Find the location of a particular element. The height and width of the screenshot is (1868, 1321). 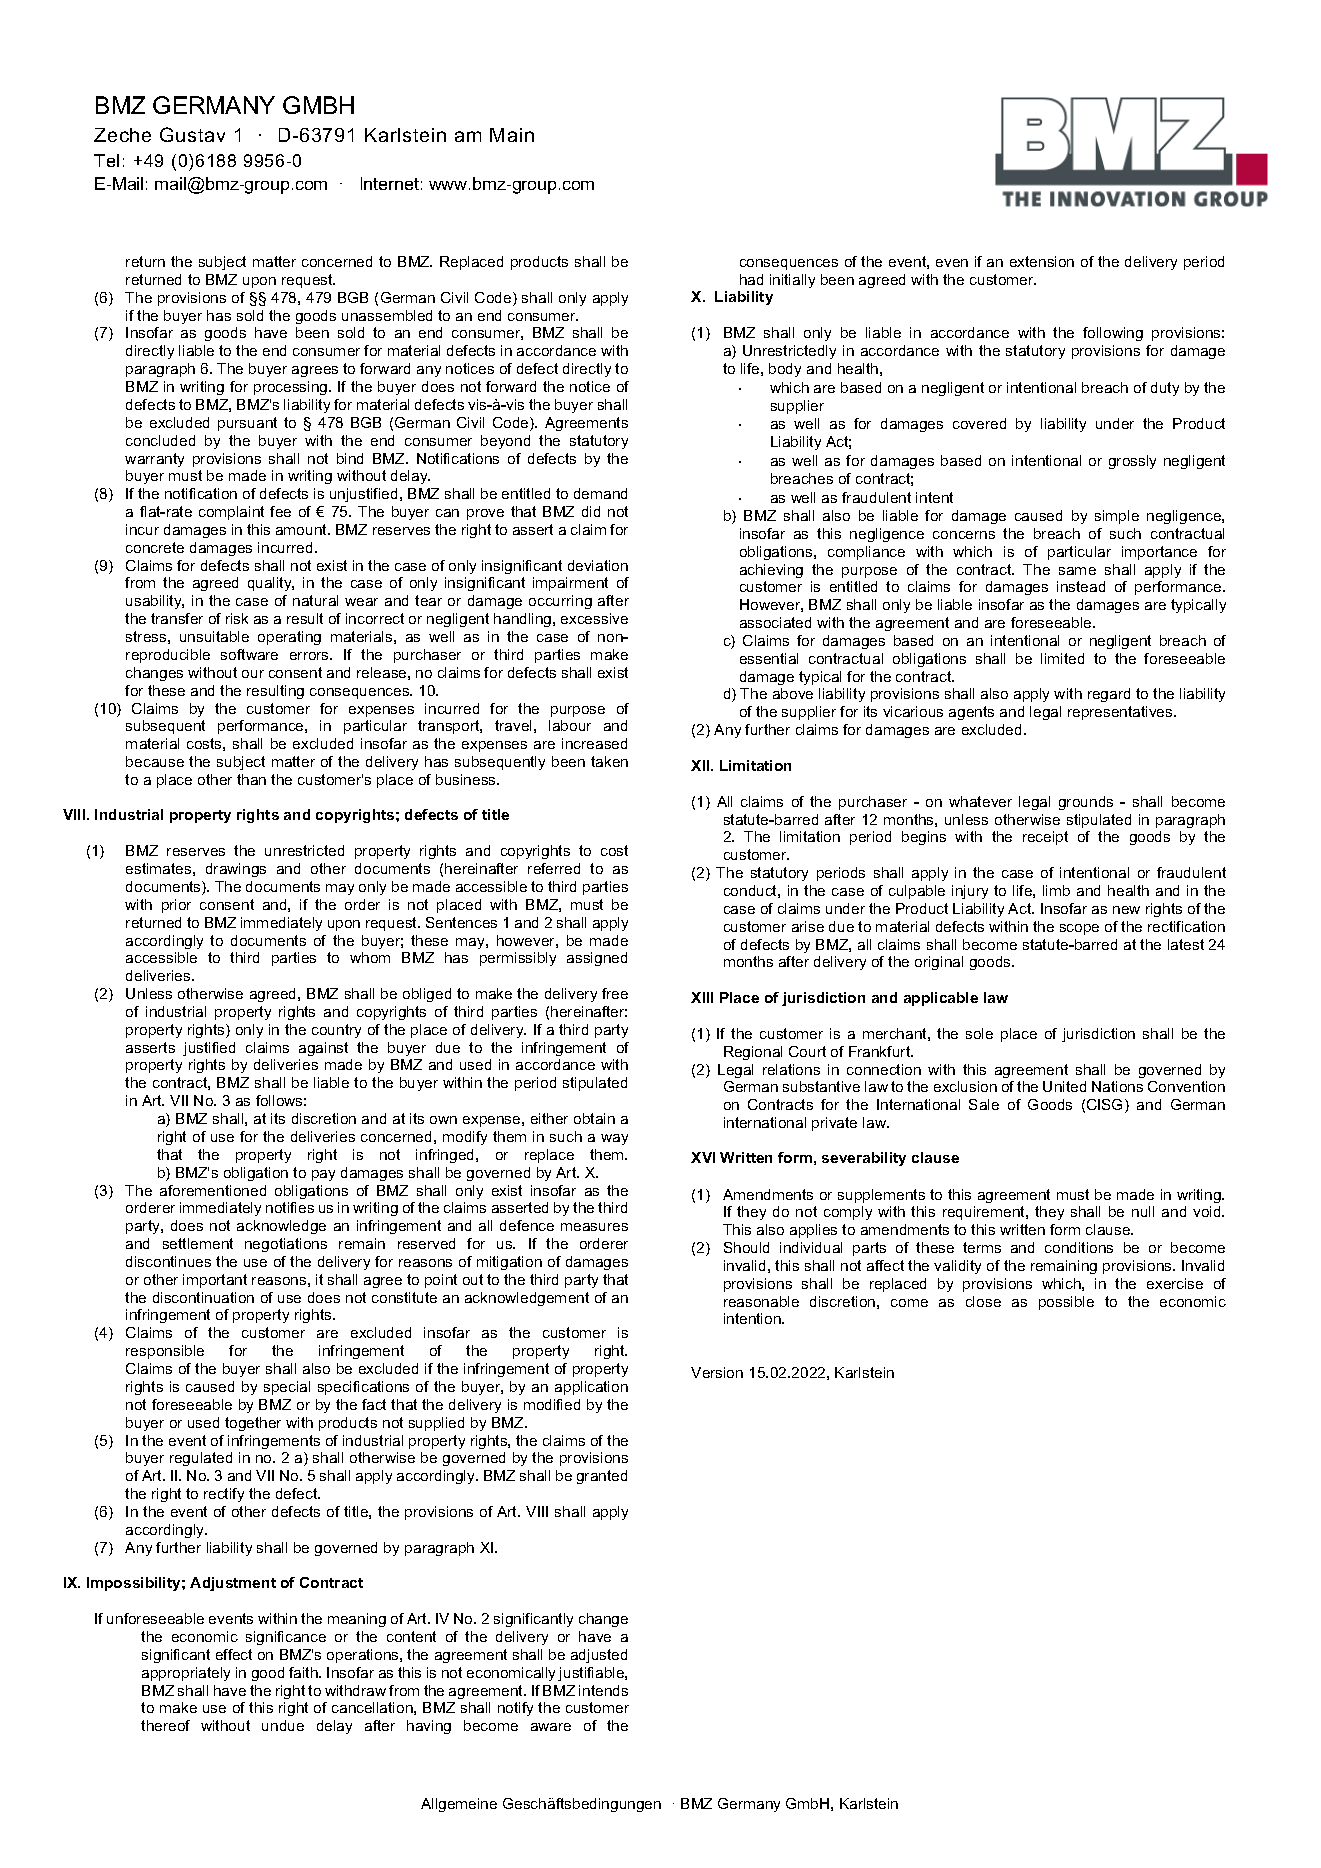

intends is located at coordinates (603, 1690).
